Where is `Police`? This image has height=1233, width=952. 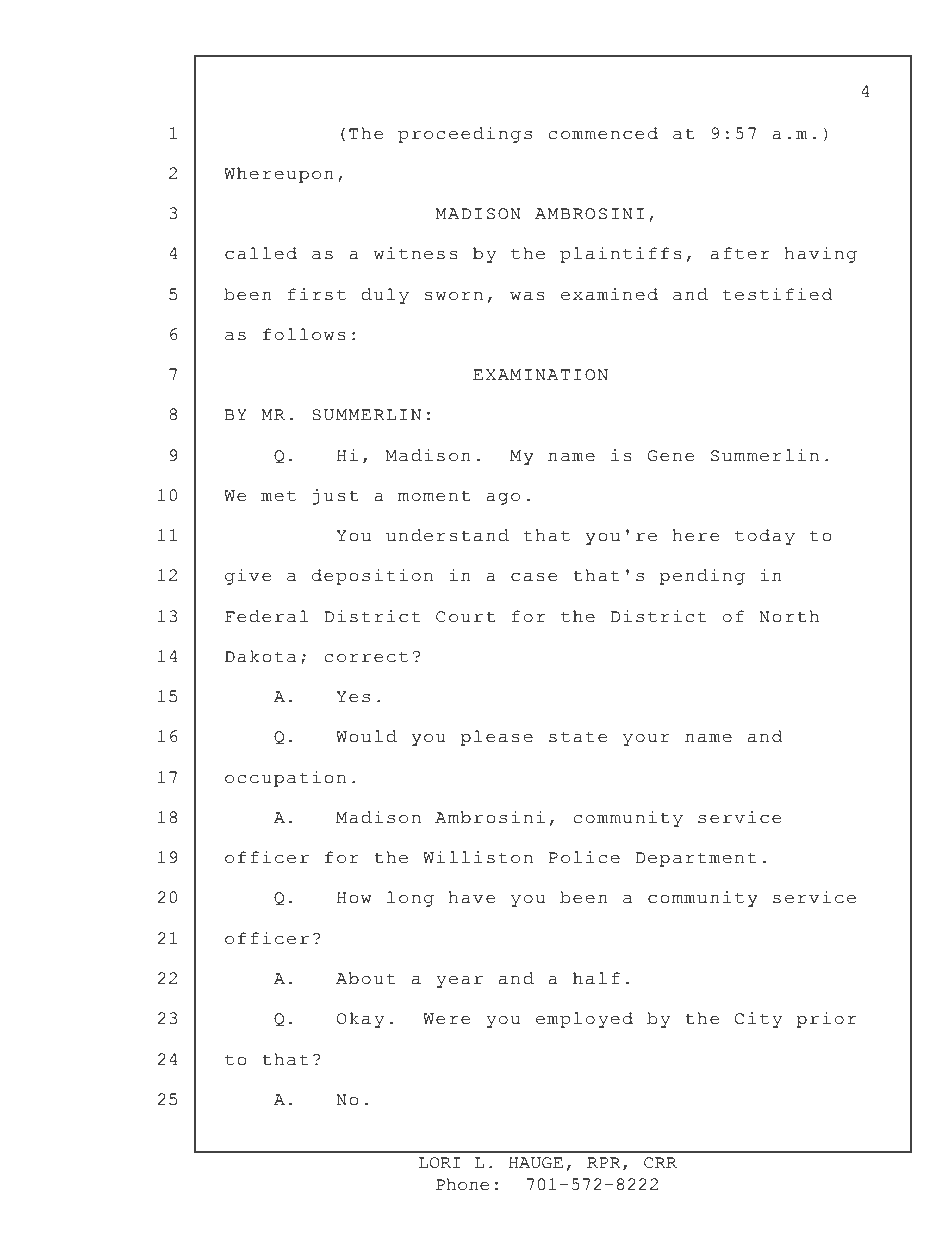
Police is located at coordinates (584, 857).
